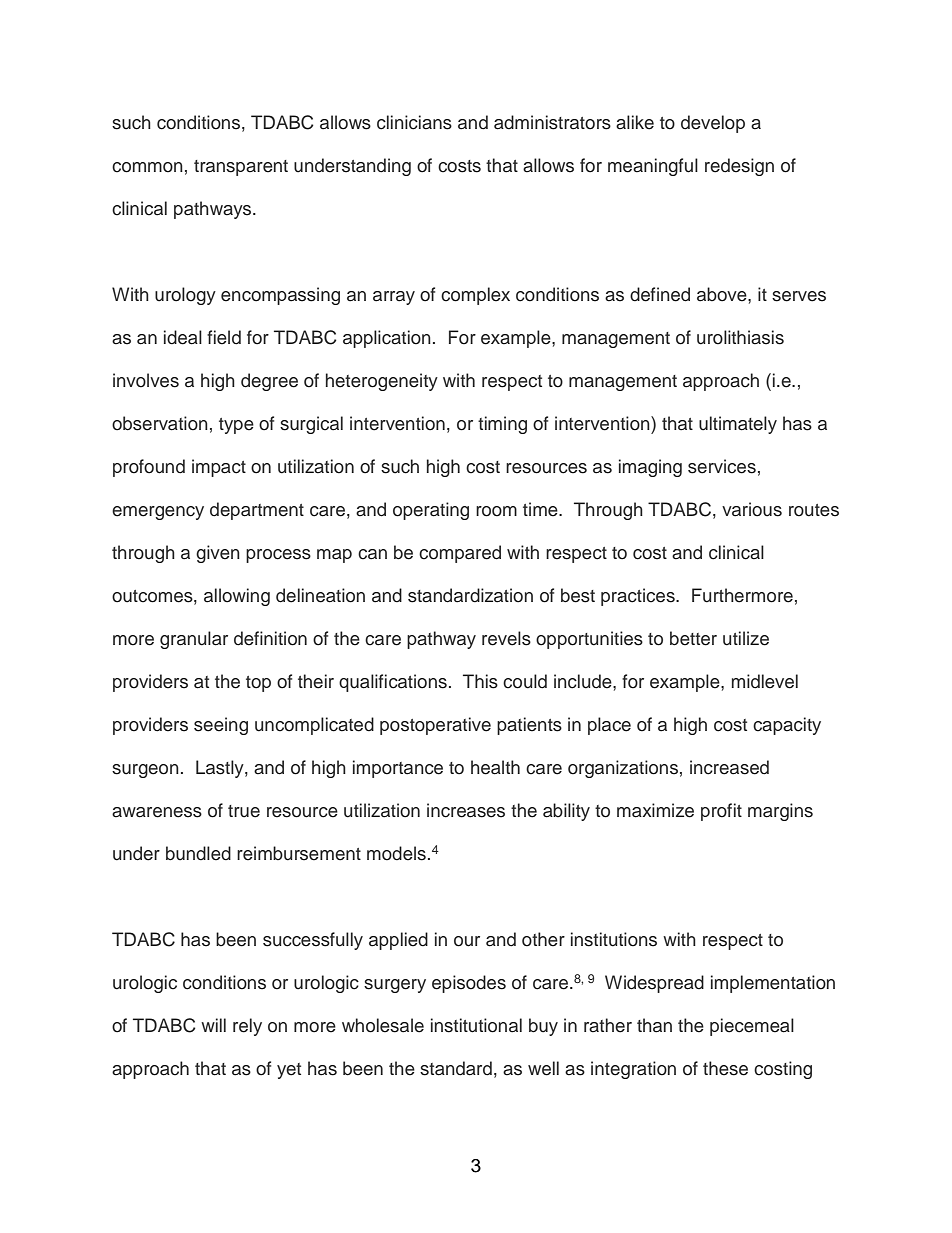  Describe the element at coordinates (752, 1027) in the screenshot. I see `piecemeal` at that location.
